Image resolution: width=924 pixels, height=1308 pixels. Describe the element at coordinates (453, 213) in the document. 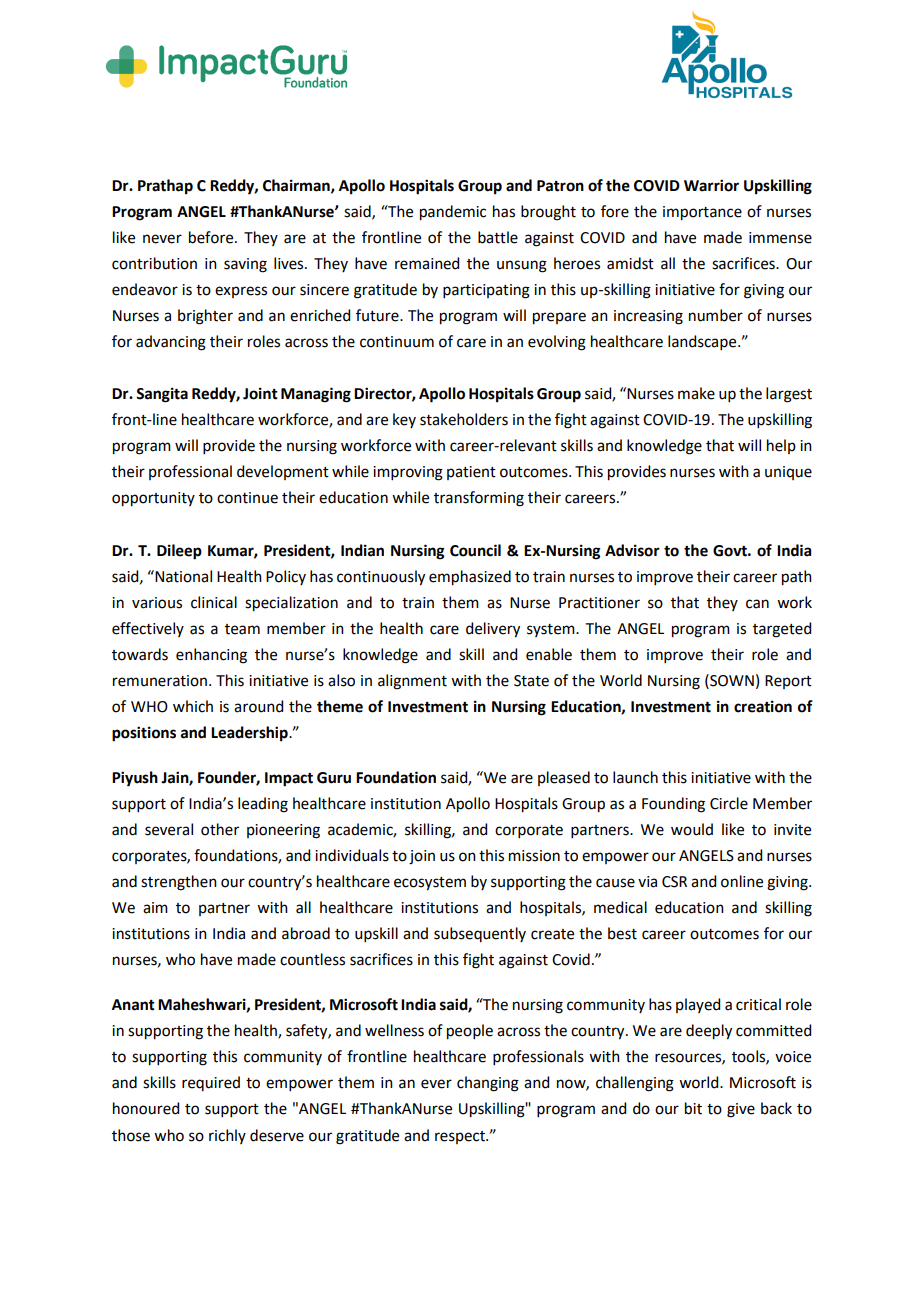

I see `pandemic` at that location.
